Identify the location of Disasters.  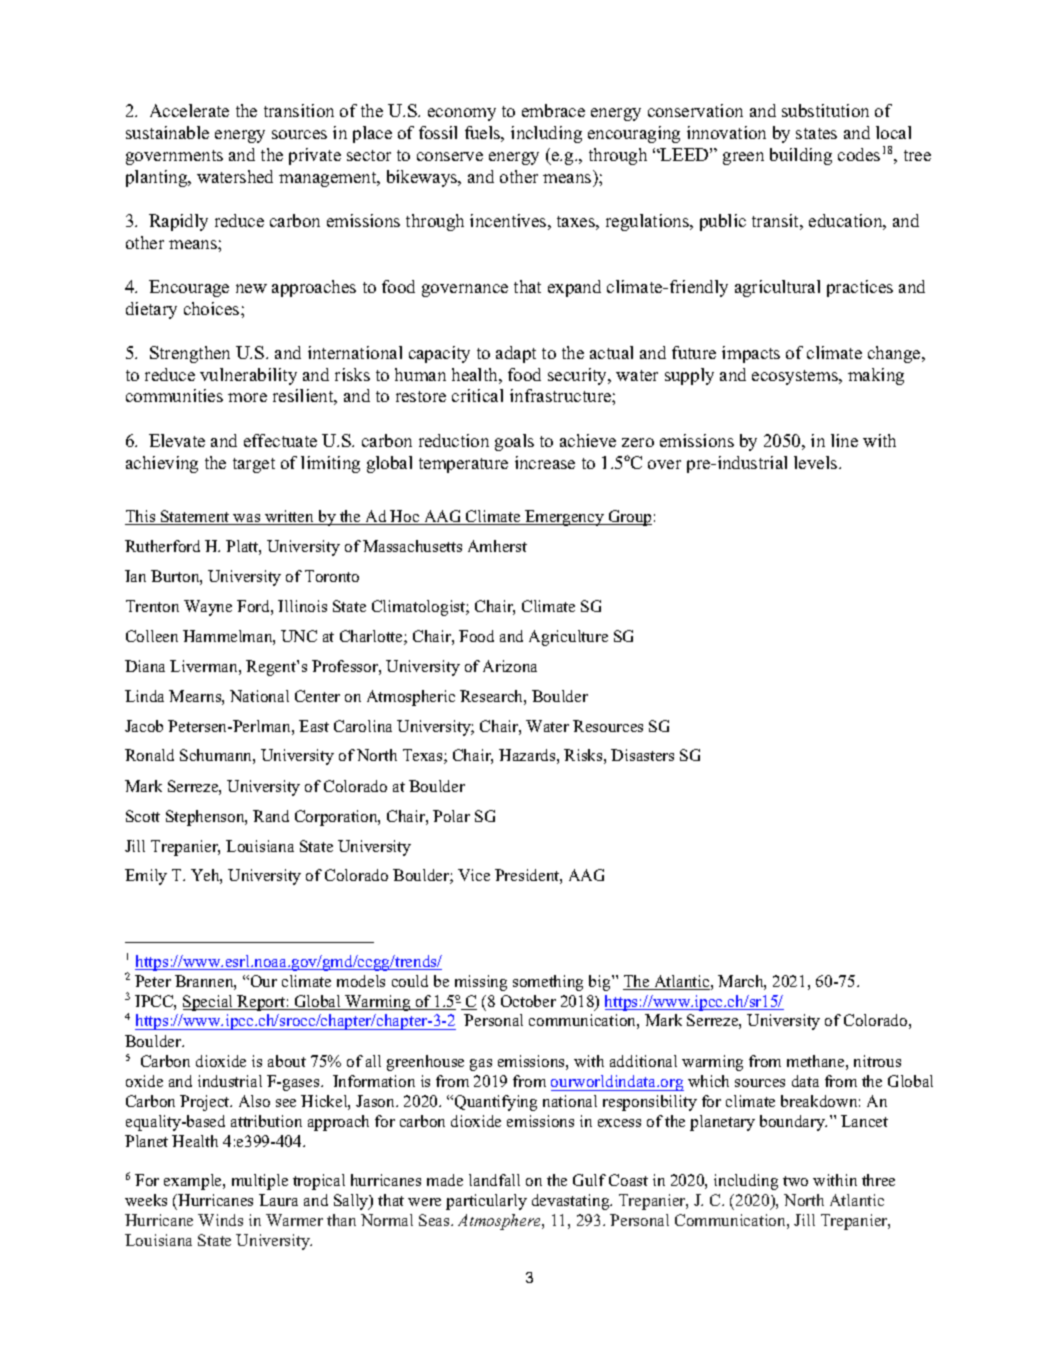
(642, 755).
